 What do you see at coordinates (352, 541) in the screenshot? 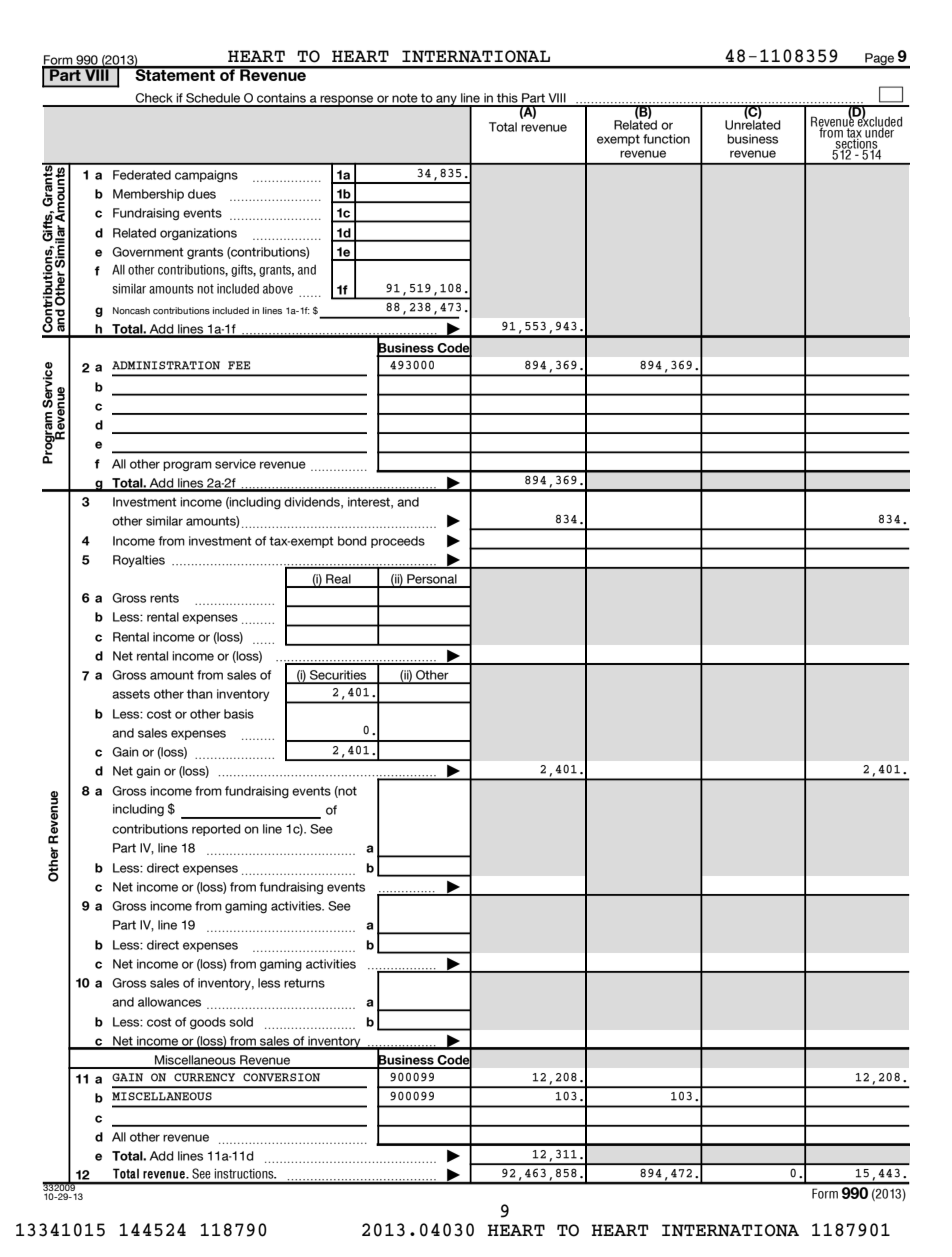
I see `bond` at bounding box center [352, 541].
